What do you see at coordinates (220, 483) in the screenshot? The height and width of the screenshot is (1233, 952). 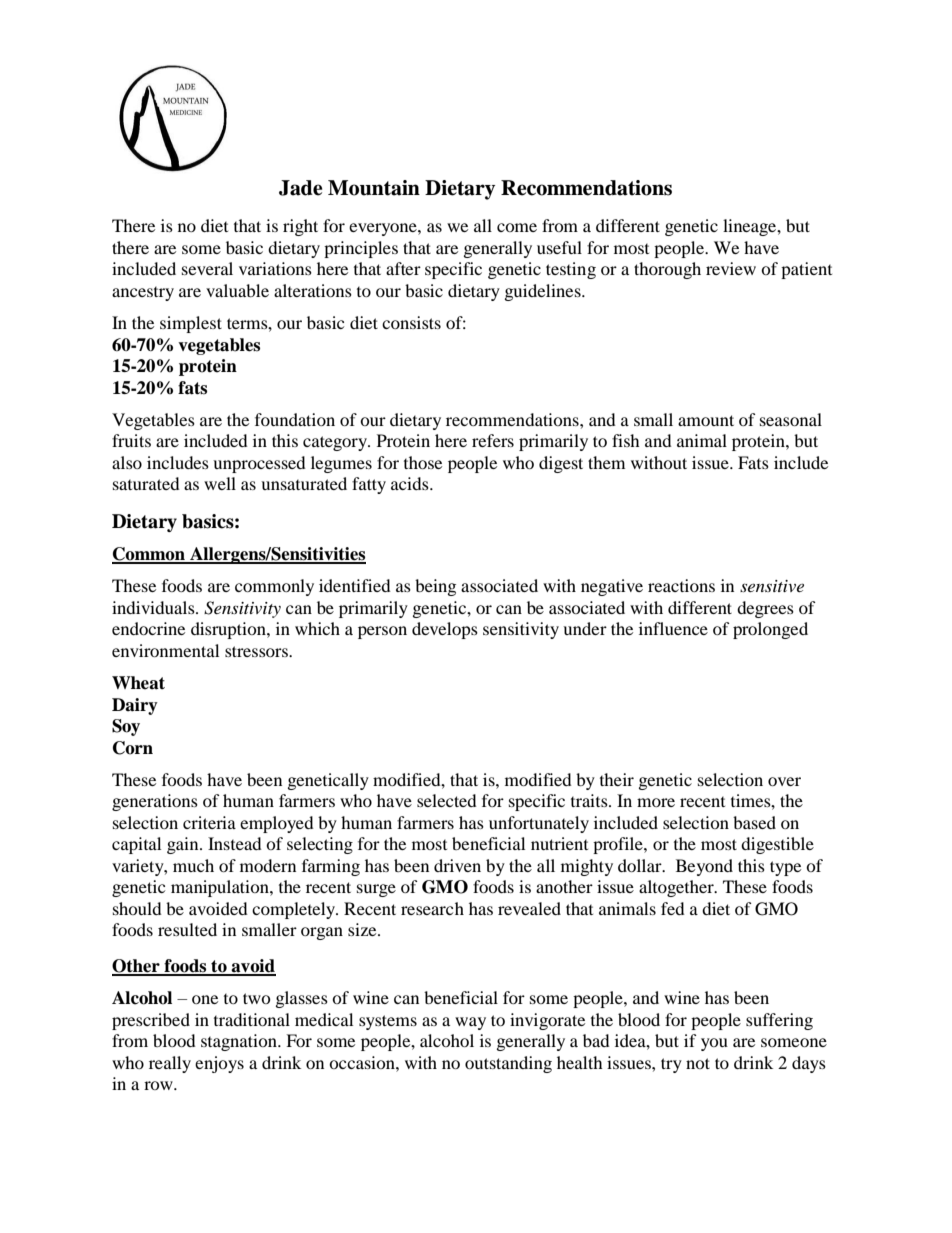 I see `well` at bounding box center [220, 483].
